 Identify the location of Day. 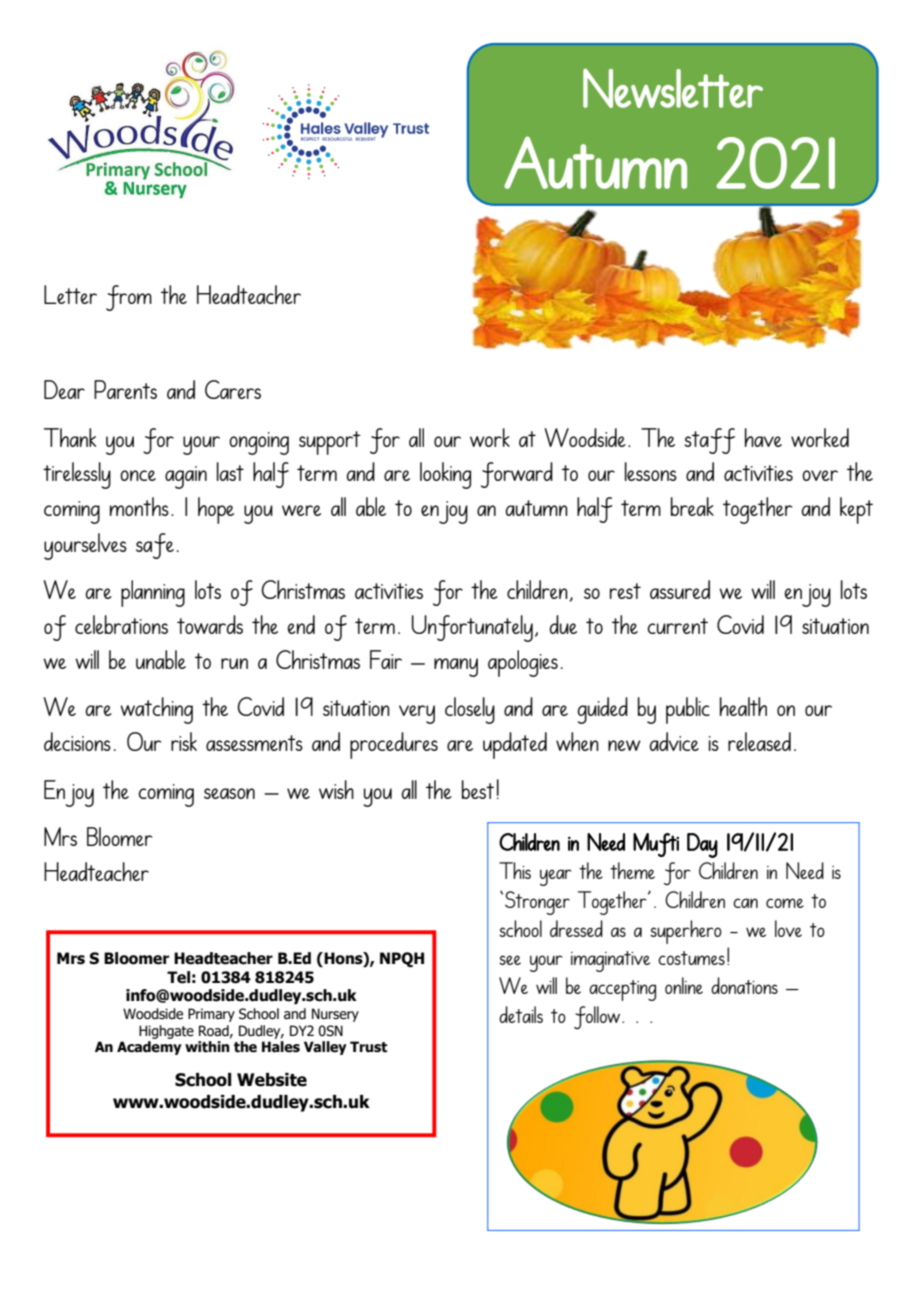
(702, 845).
